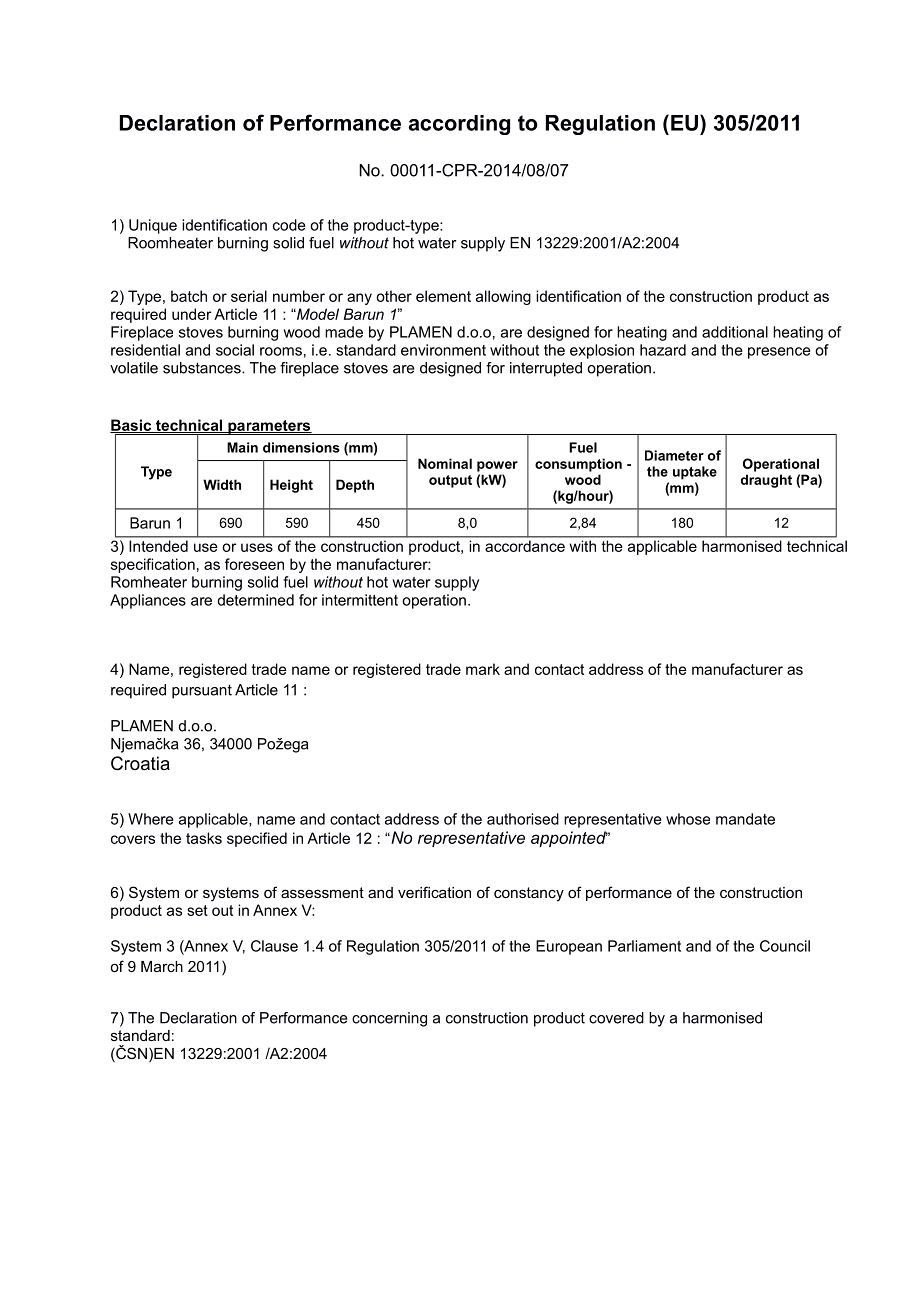  What do you see at coordinates (663, 350) in the screenshot?
I see `hazard` at bounding box center [663, 350].
